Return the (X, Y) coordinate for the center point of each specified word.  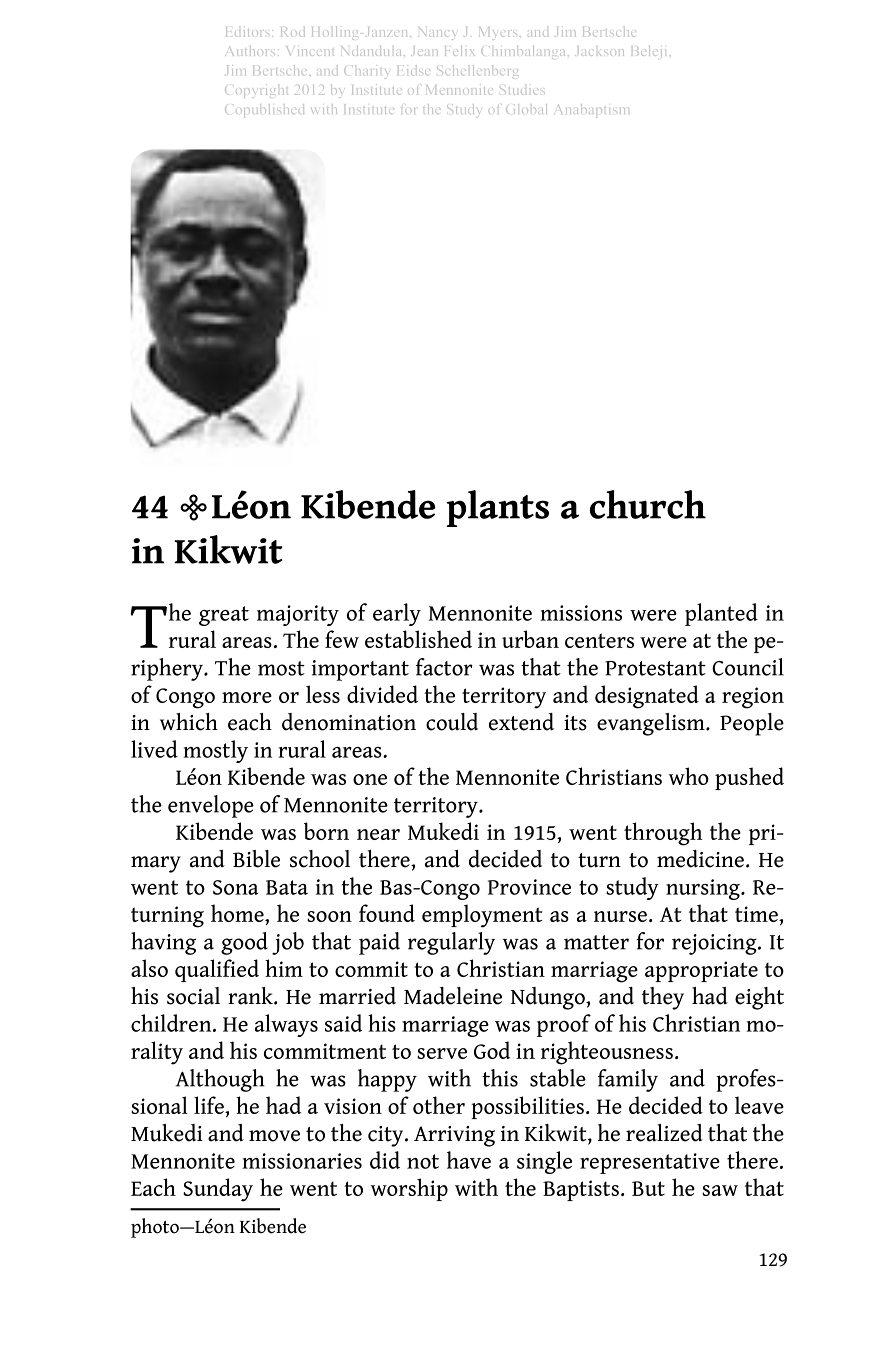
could (452, 722)
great (224, 616)
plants (498, 508)
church (648, 504)
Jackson (599, 51)
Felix (459, 51)
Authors (252, 51)
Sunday (218, 1190)
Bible (256, 859)
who (689, 776)
